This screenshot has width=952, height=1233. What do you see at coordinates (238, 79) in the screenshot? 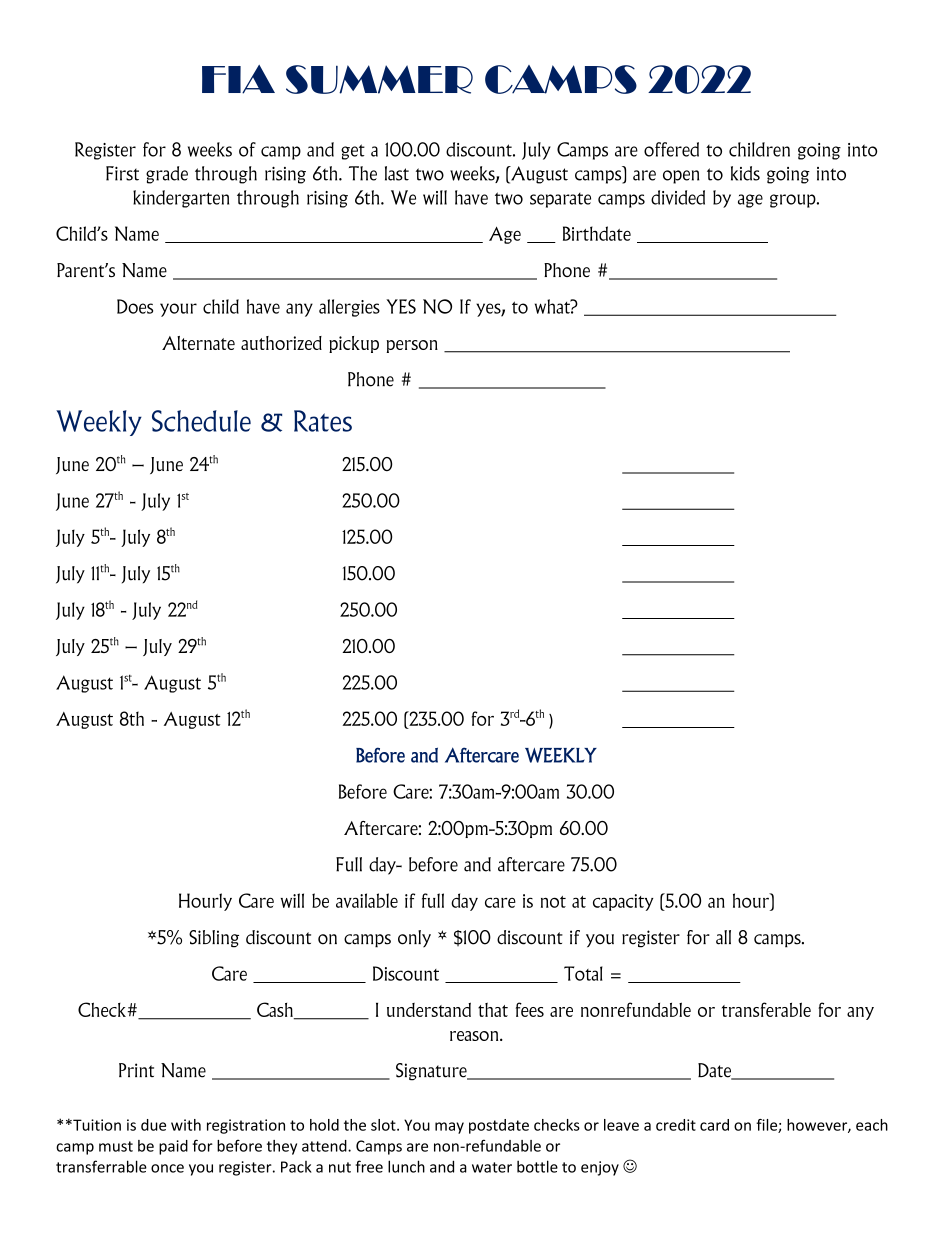
I see `FIA` at bounding box center [238, 79].
